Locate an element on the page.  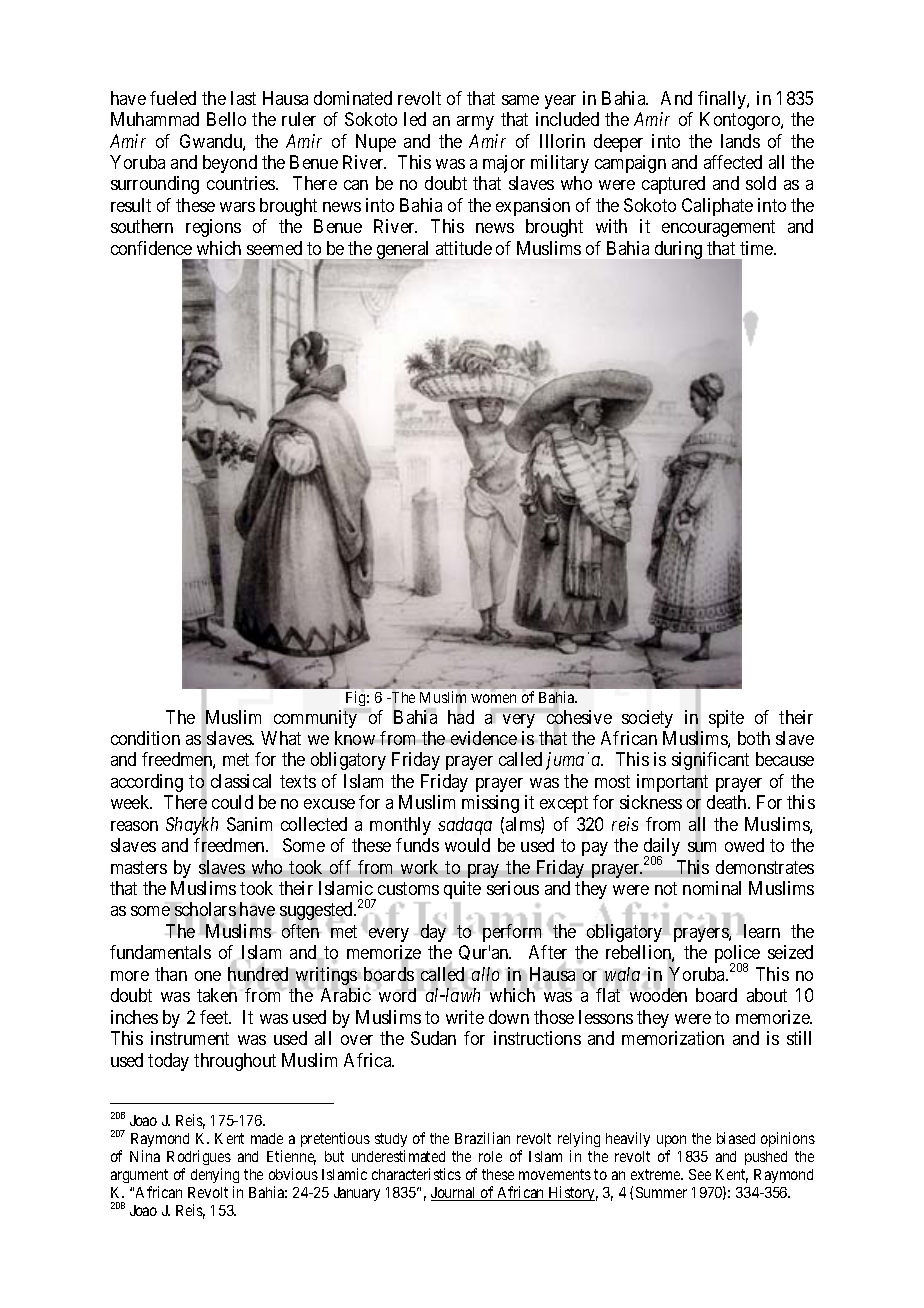
confidence is located at coordinates (151, 248).
